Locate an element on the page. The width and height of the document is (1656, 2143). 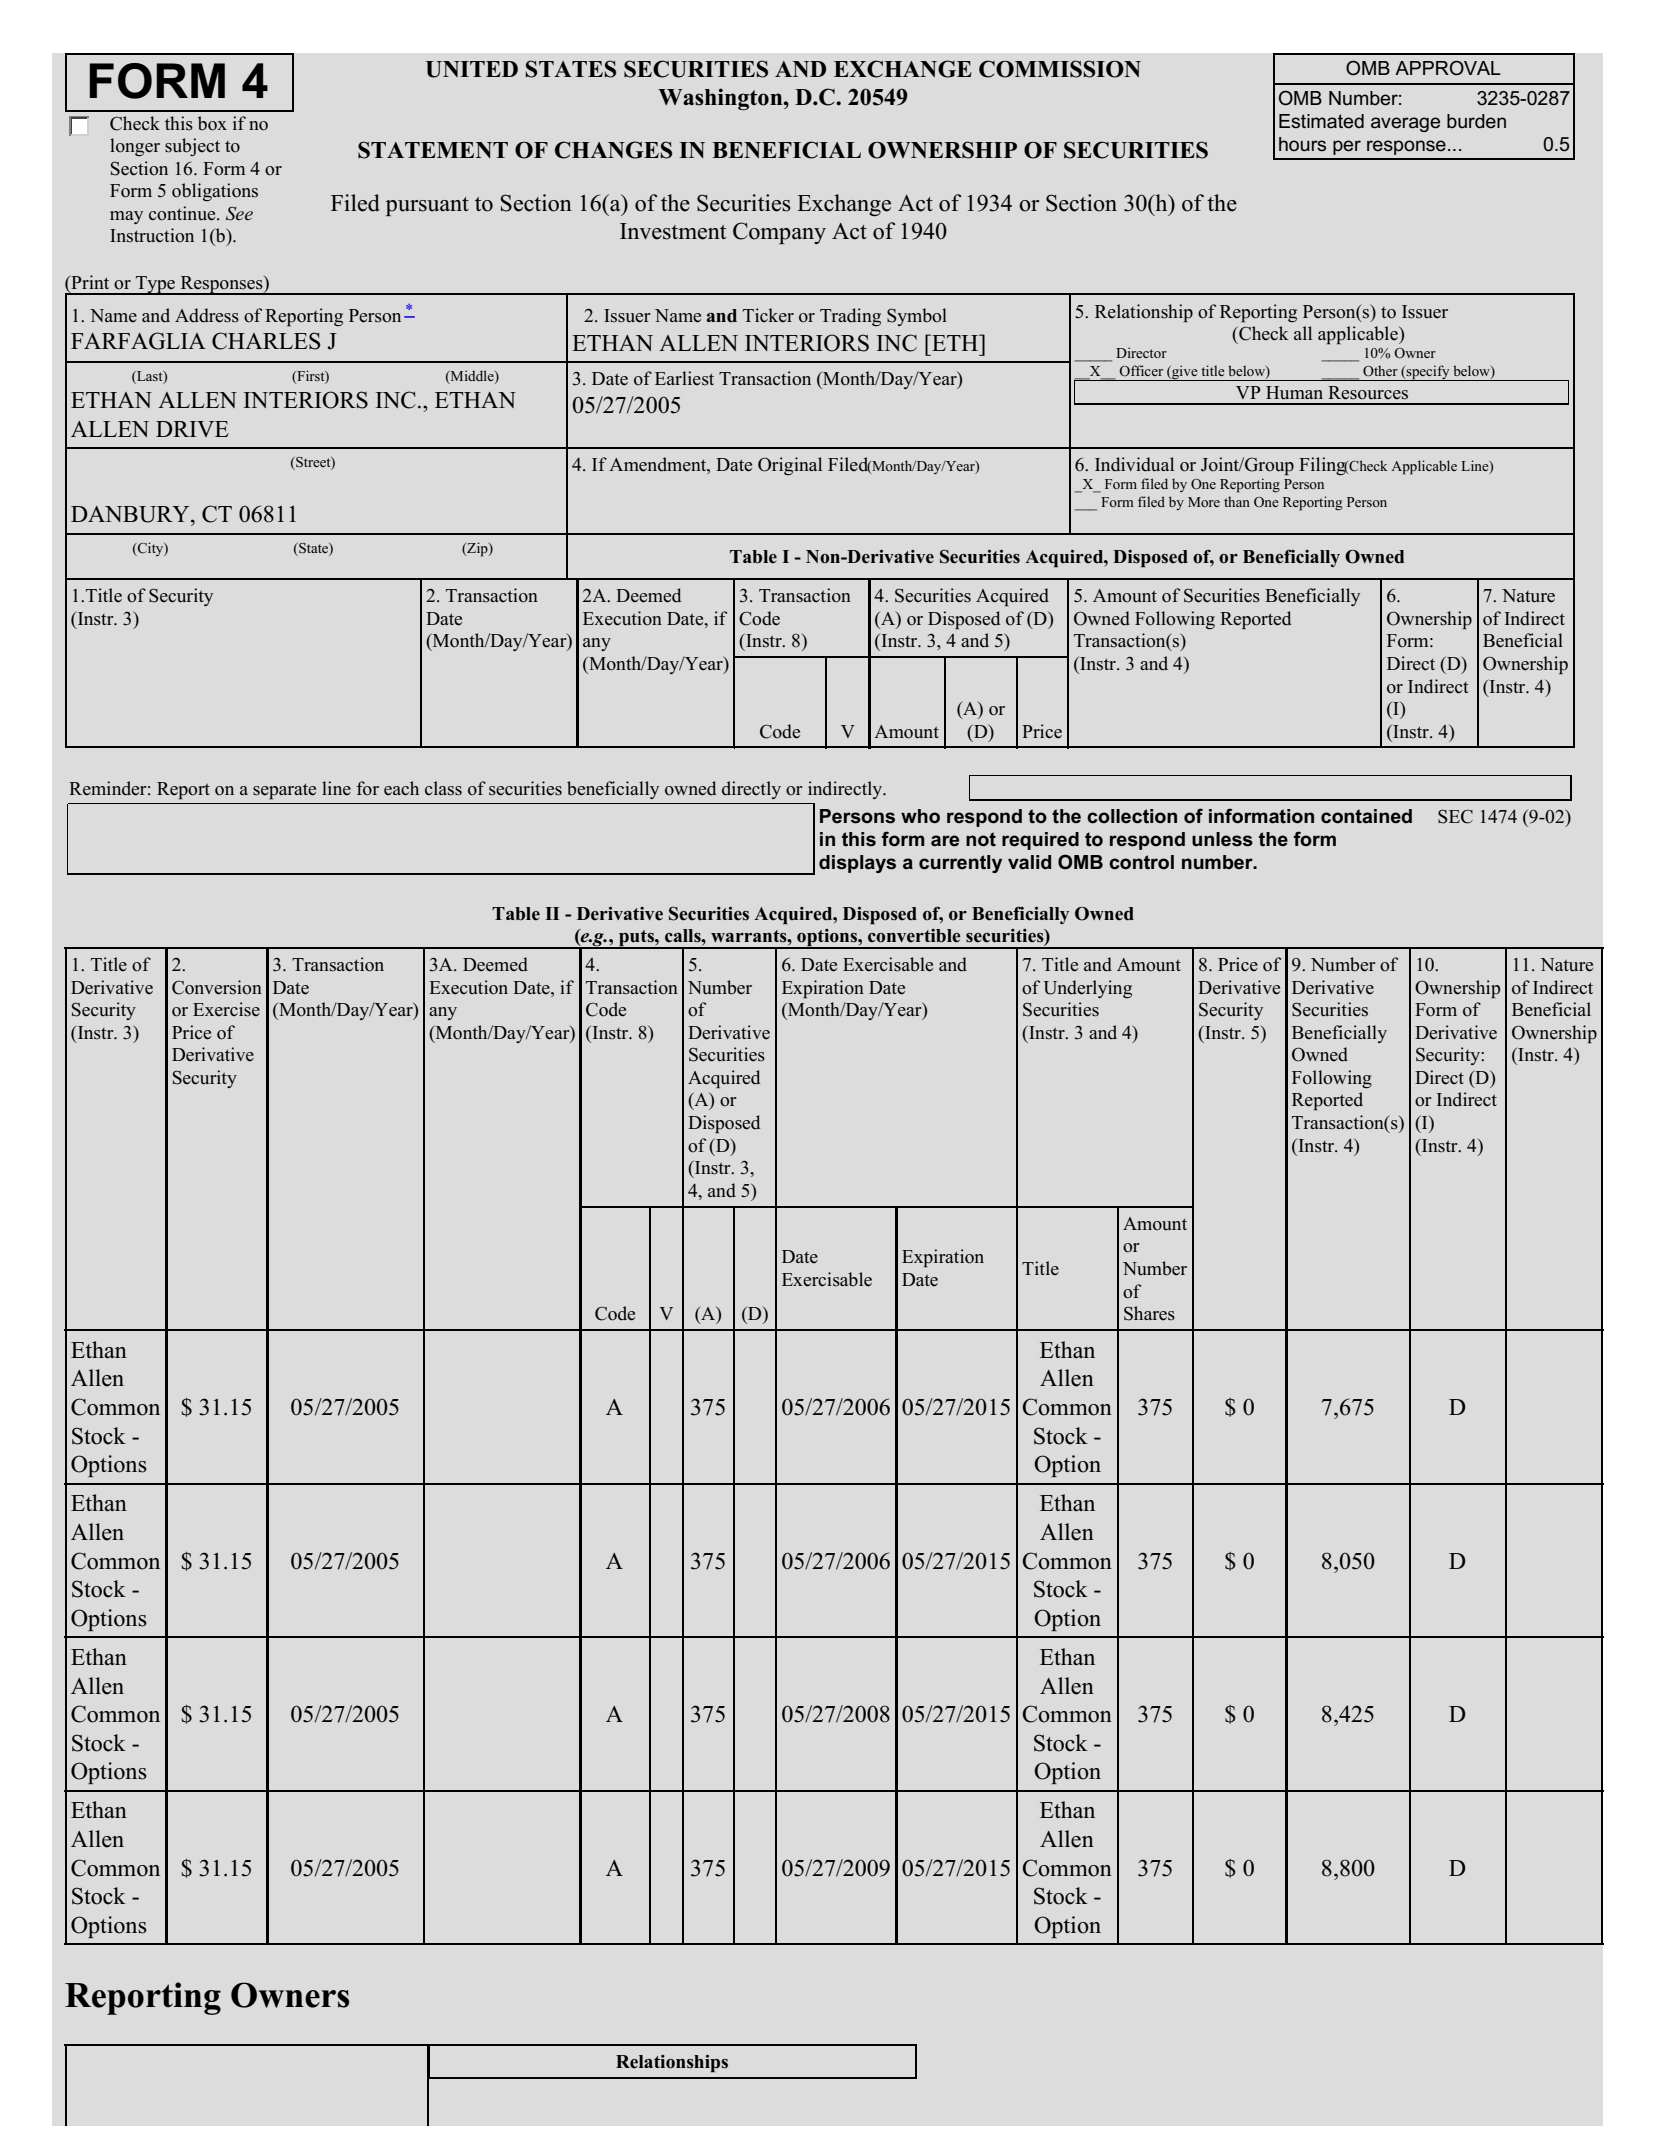
Shares is located at coordinates (1149, 1313).
